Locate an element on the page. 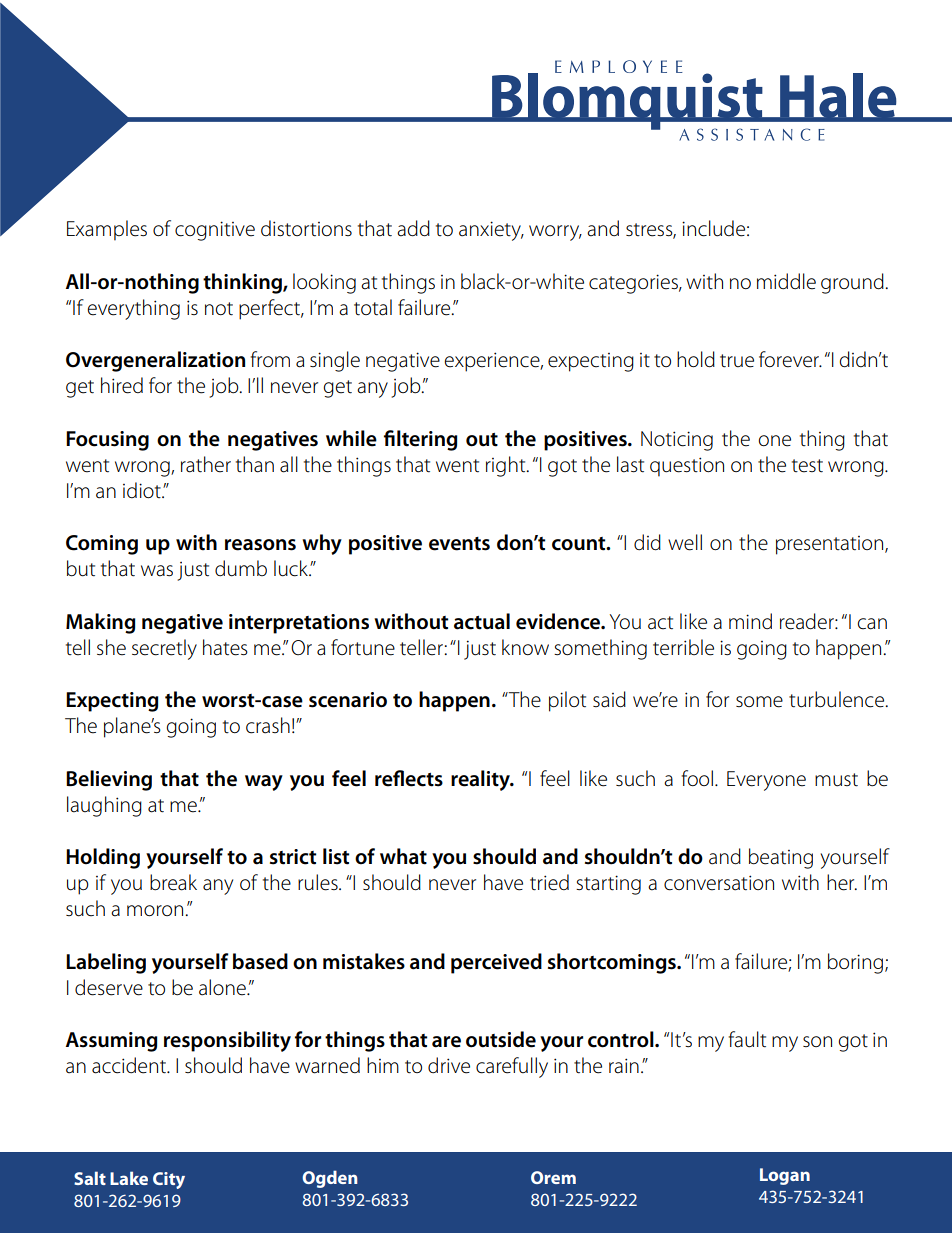  add is located at coordinates (413, 228).
